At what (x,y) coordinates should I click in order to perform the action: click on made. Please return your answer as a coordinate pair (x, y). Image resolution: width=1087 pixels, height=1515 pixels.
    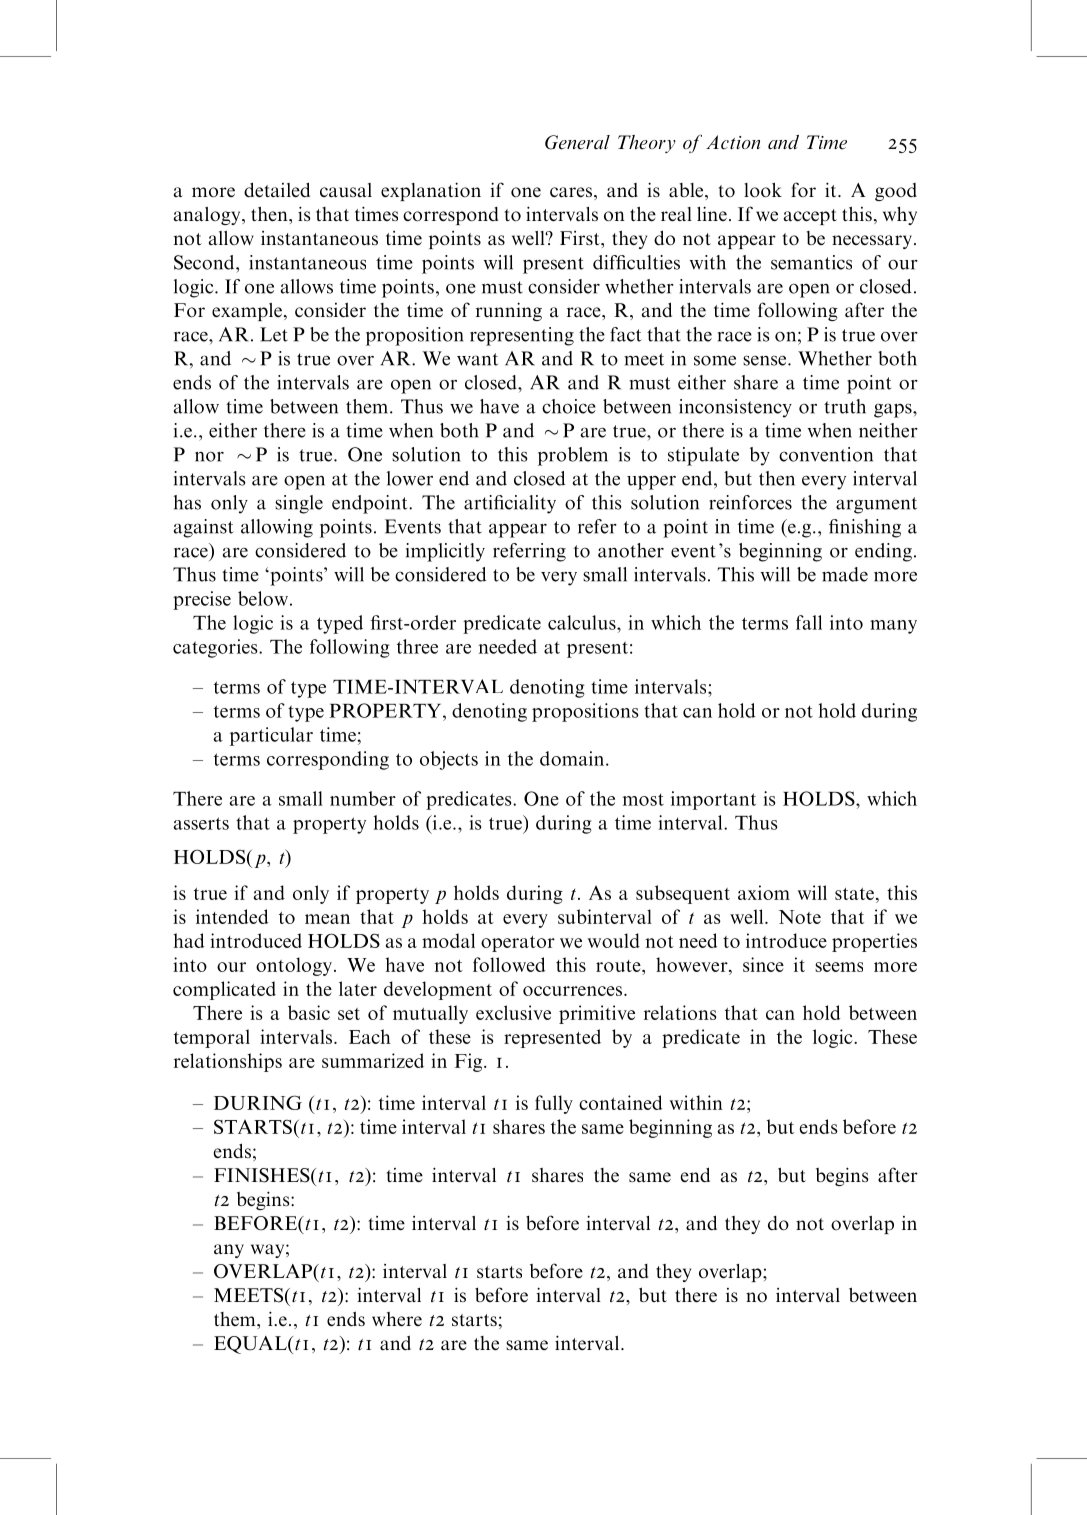
    Looking at the image, I should click on (845, 574).
